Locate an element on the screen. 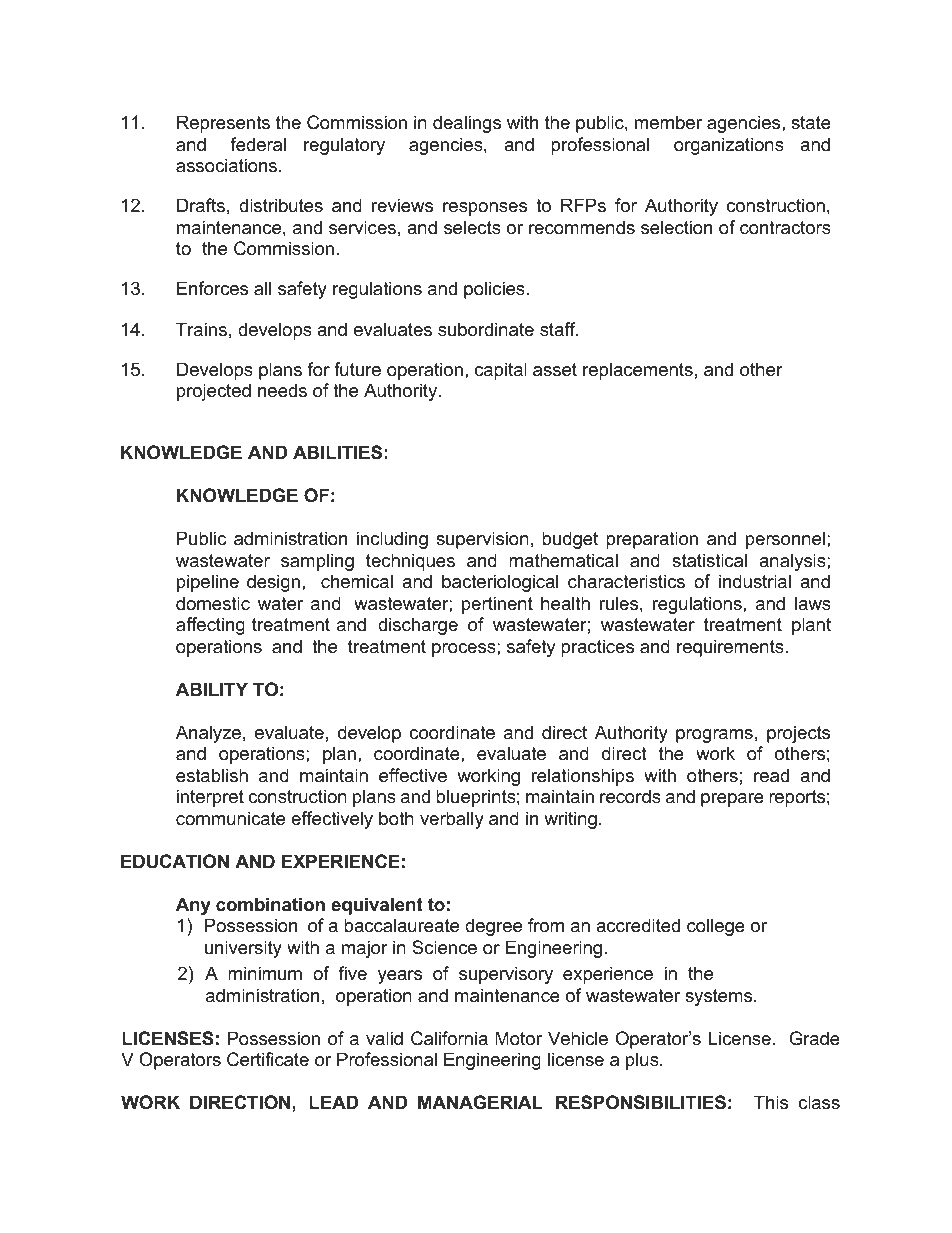 This screenshot has width=952, height=1233. dealings is located at coordinates (467, 124).
